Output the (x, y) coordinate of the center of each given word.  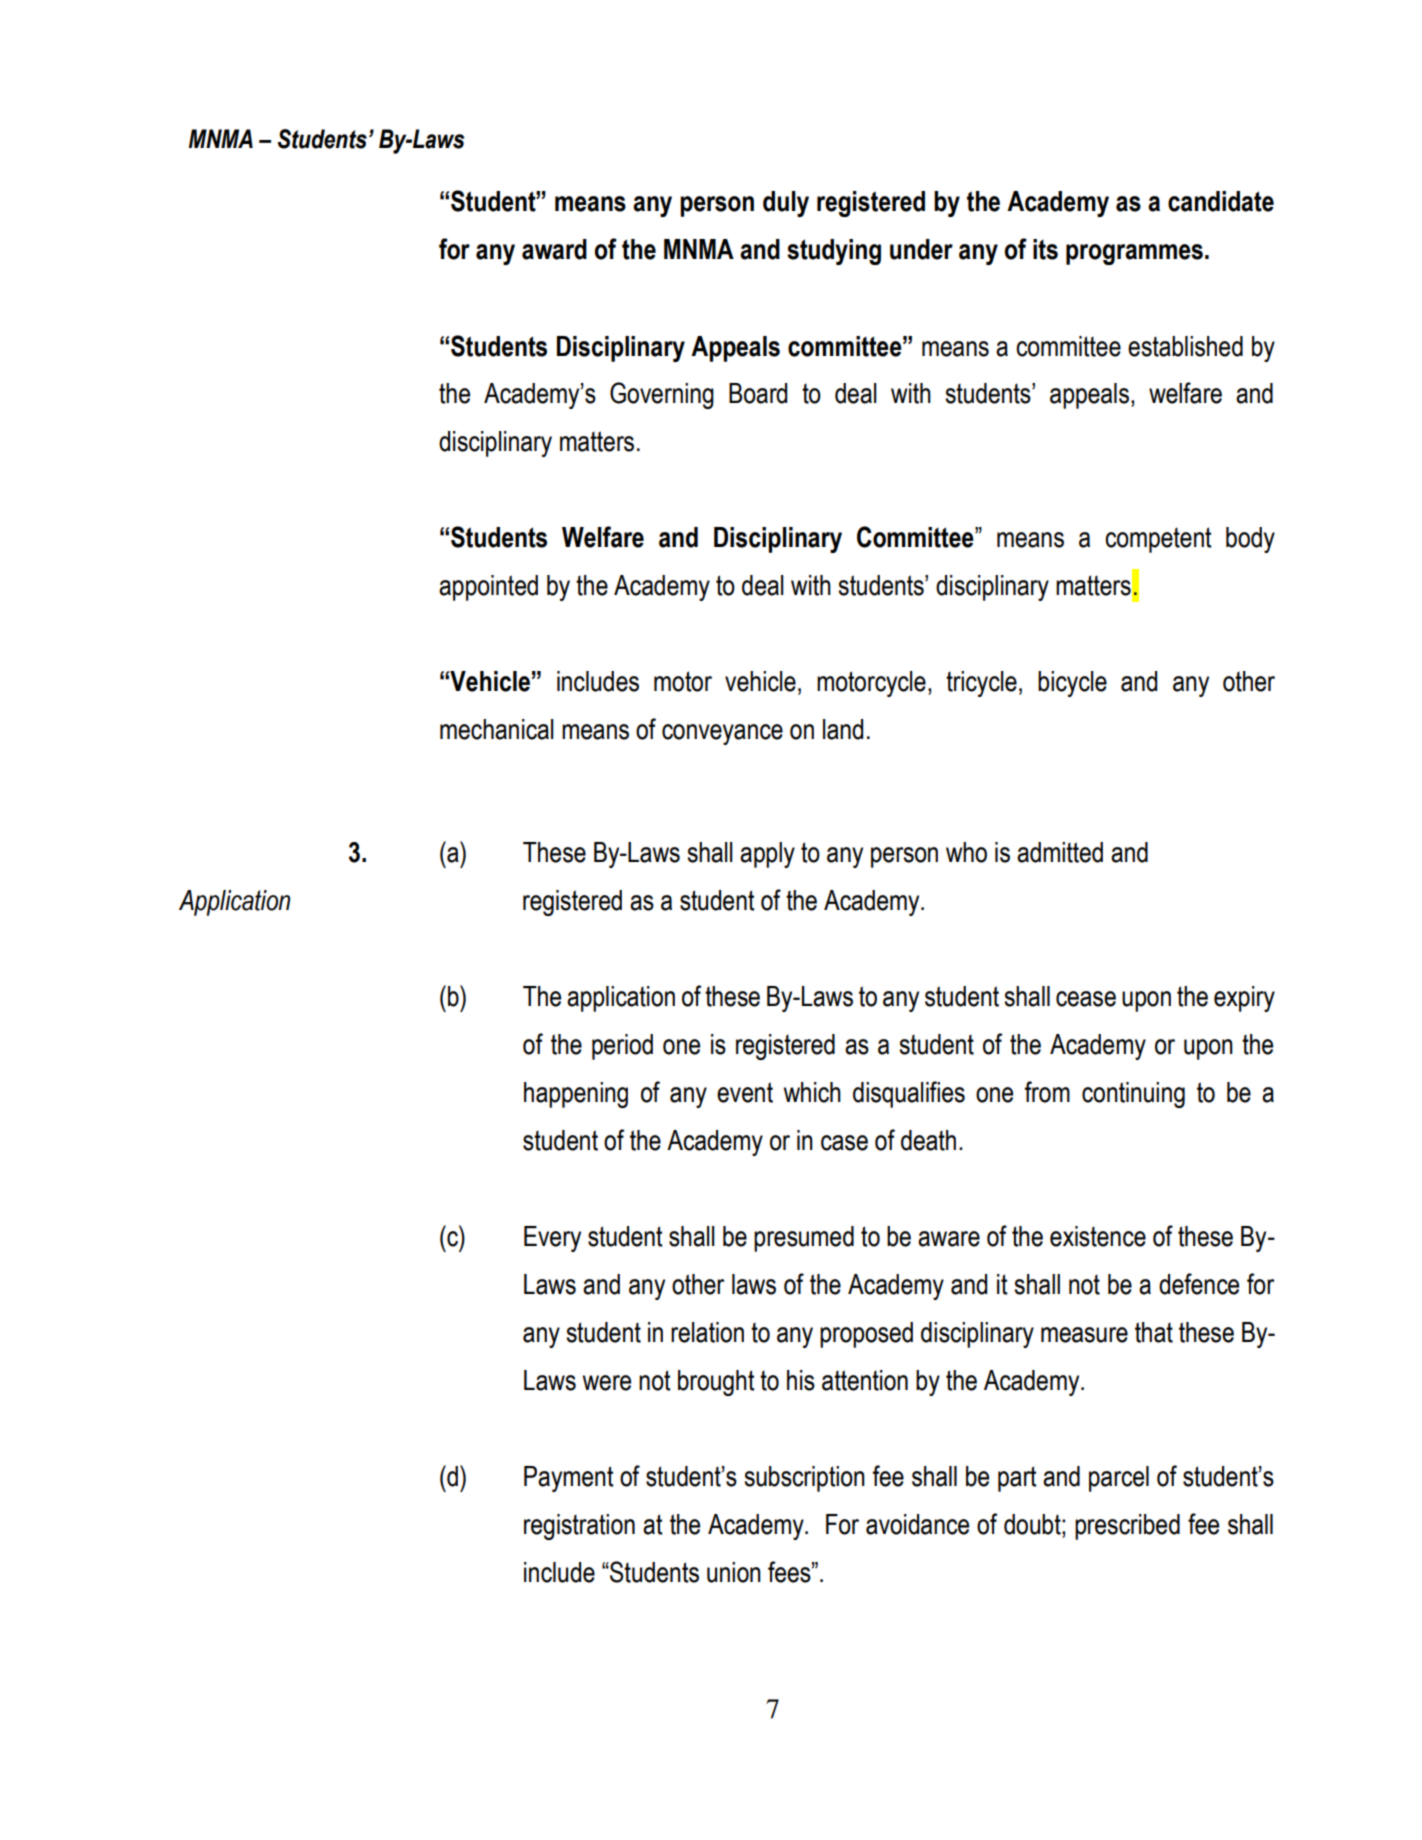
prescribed (1127, 1527)
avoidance (917, 1524)
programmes (1134, 254)
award (554, 249)
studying (834, 252)
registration (579, 1527)
